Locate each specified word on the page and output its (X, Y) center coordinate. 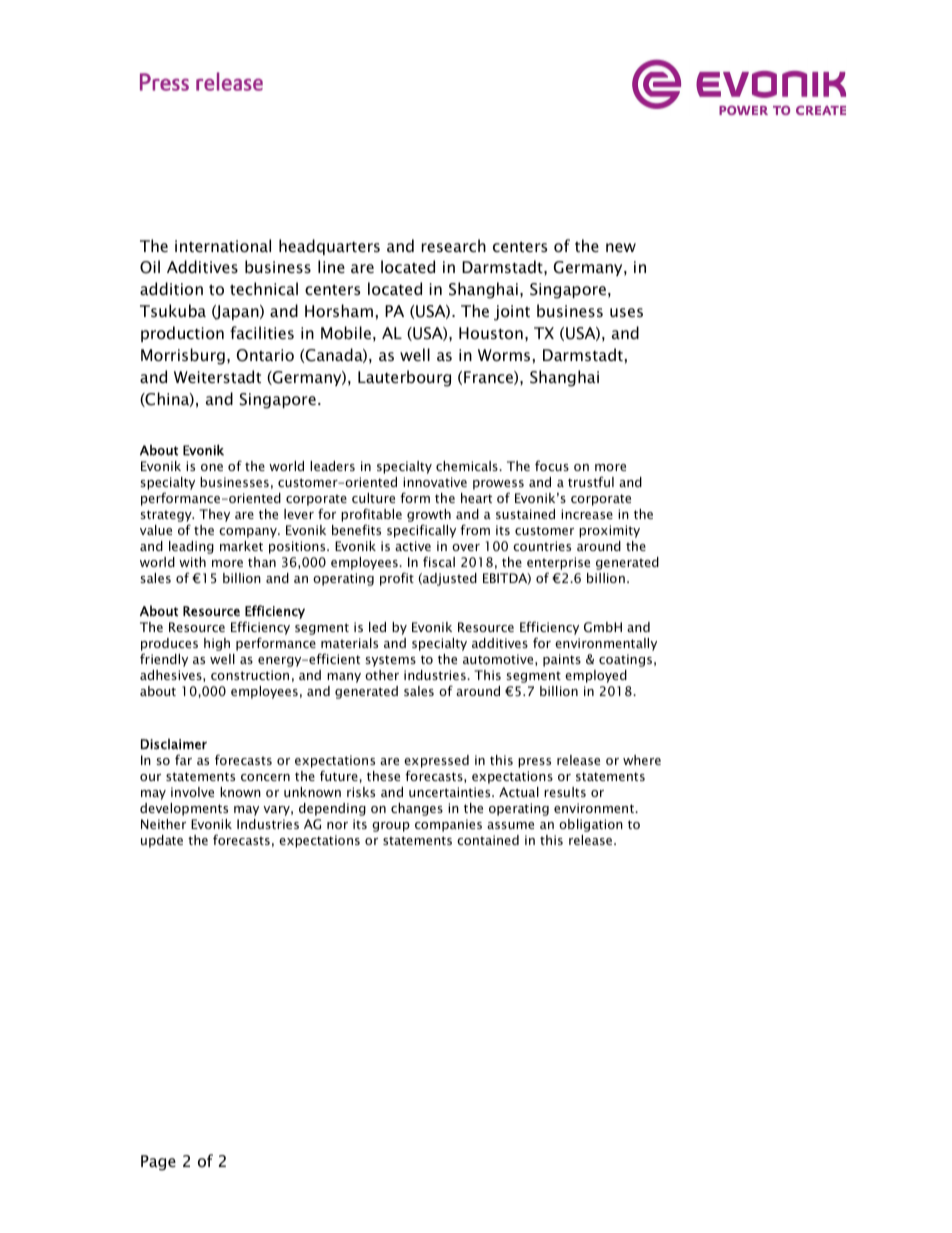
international (223, 245)
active (413, 546)
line (331, 266)
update (162, 841)
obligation (591, 825)
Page (158, 1163)
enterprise (558, 565)
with (192, 562)
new (621, 247)
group (391, 827)
